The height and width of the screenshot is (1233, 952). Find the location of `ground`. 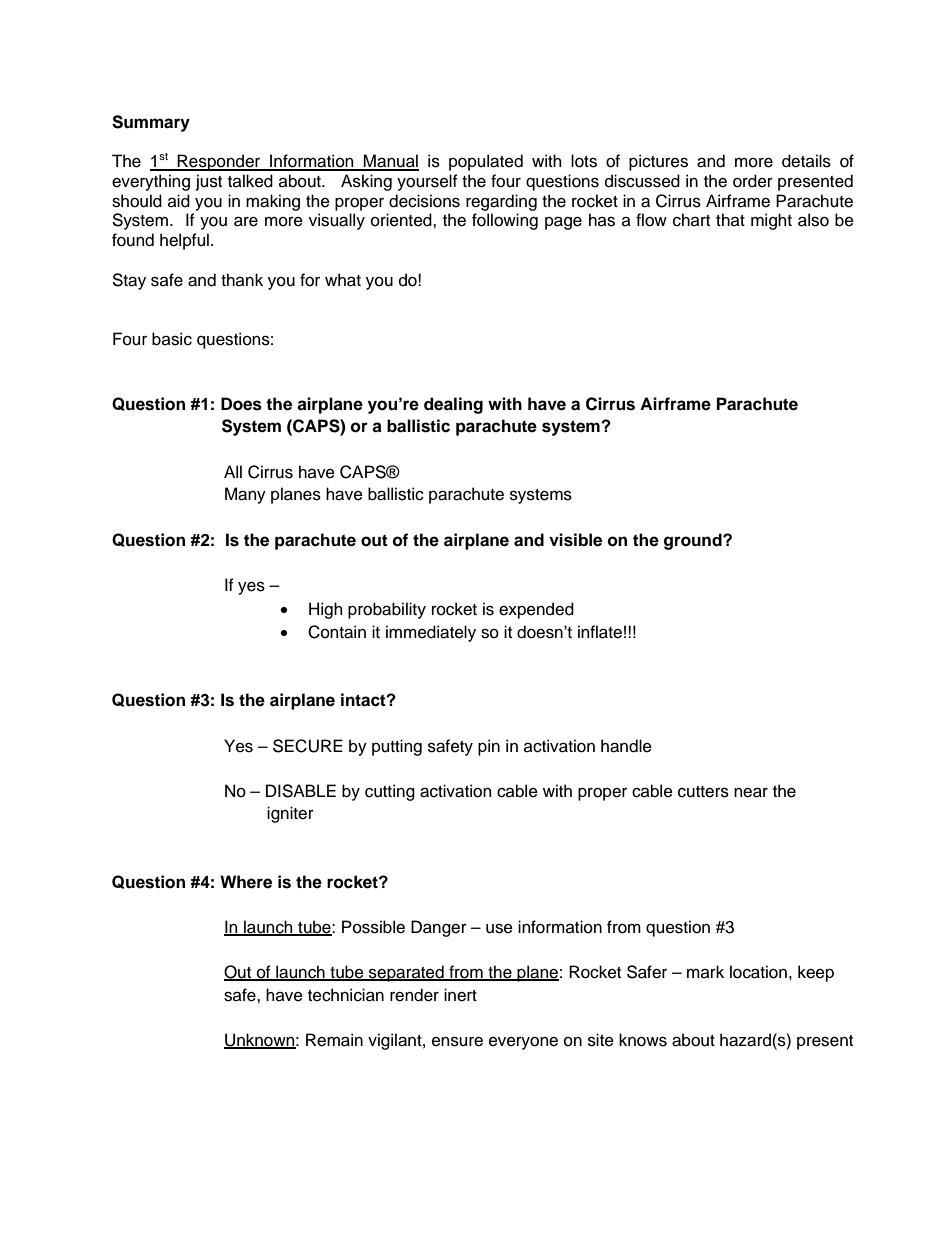

ground is located at coordinates (694, 541).
